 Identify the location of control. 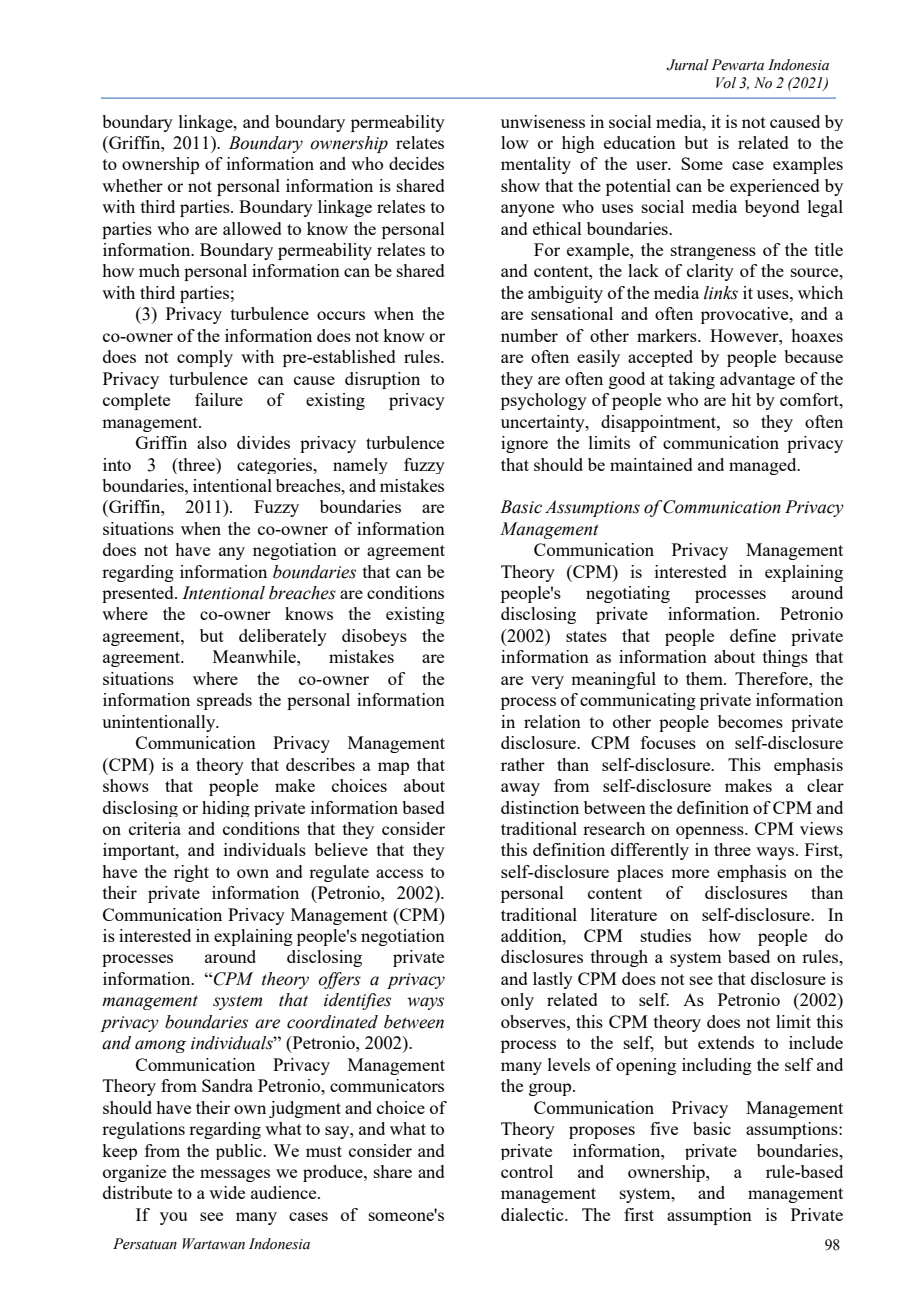
(527, 1171).
